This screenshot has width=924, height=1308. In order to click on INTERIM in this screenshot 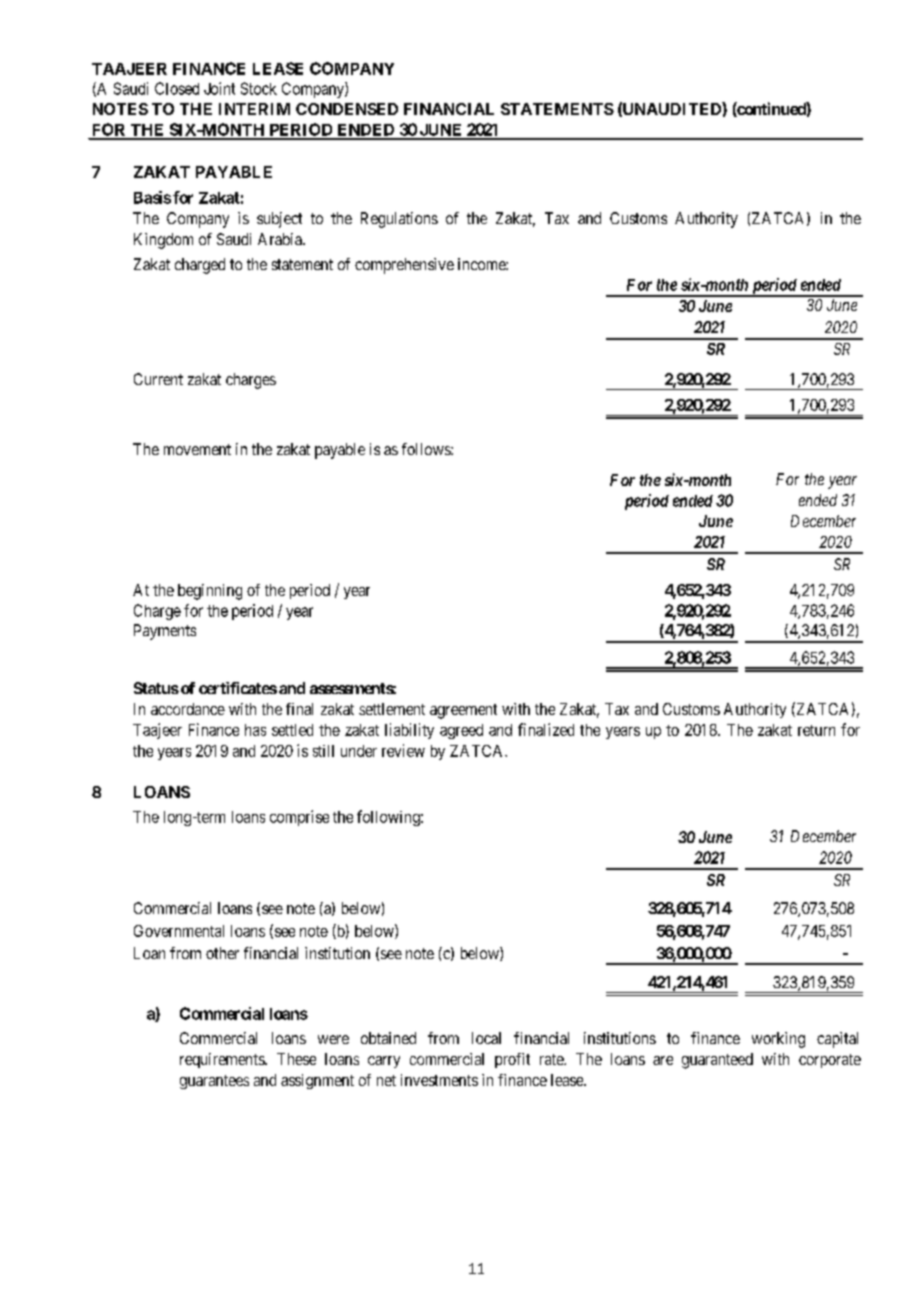, I will do `click(254, 109)`.
